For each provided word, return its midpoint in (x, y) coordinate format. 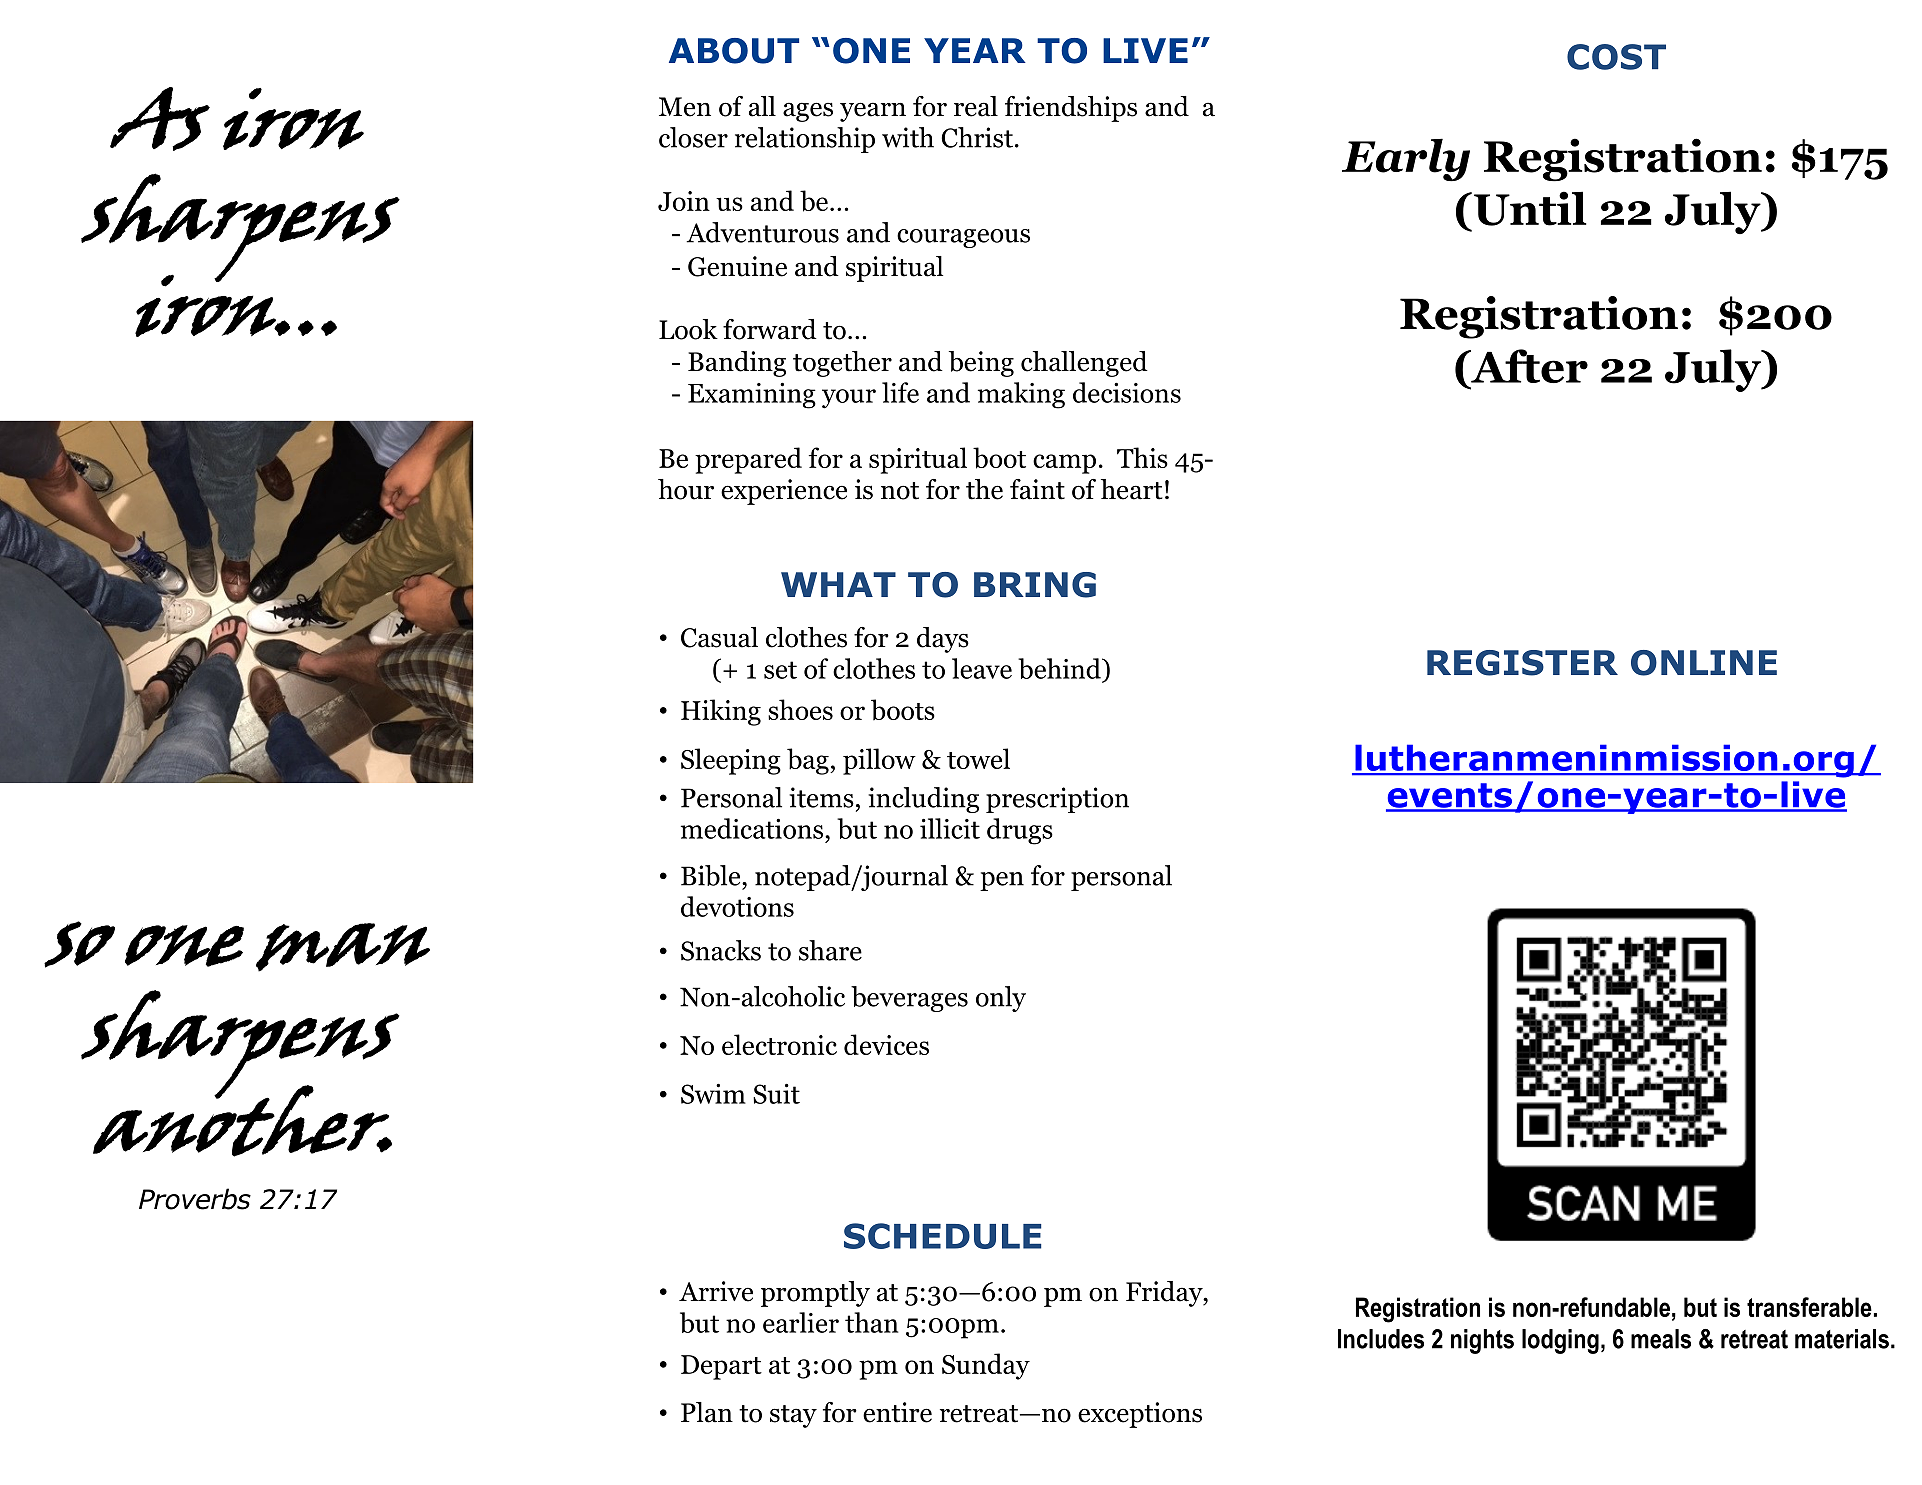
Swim (713, 1094)
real (976, 106)
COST (1616, 57)
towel (978, 758)
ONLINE (1704, 663)
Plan (707, 1412)
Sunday (986, 1366)
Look (688, 329)
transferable (1809, 1307)
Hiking (721, 712)
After (1528, 366)
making (1021, 395)
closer (693, 137)
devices (886, 1044)
